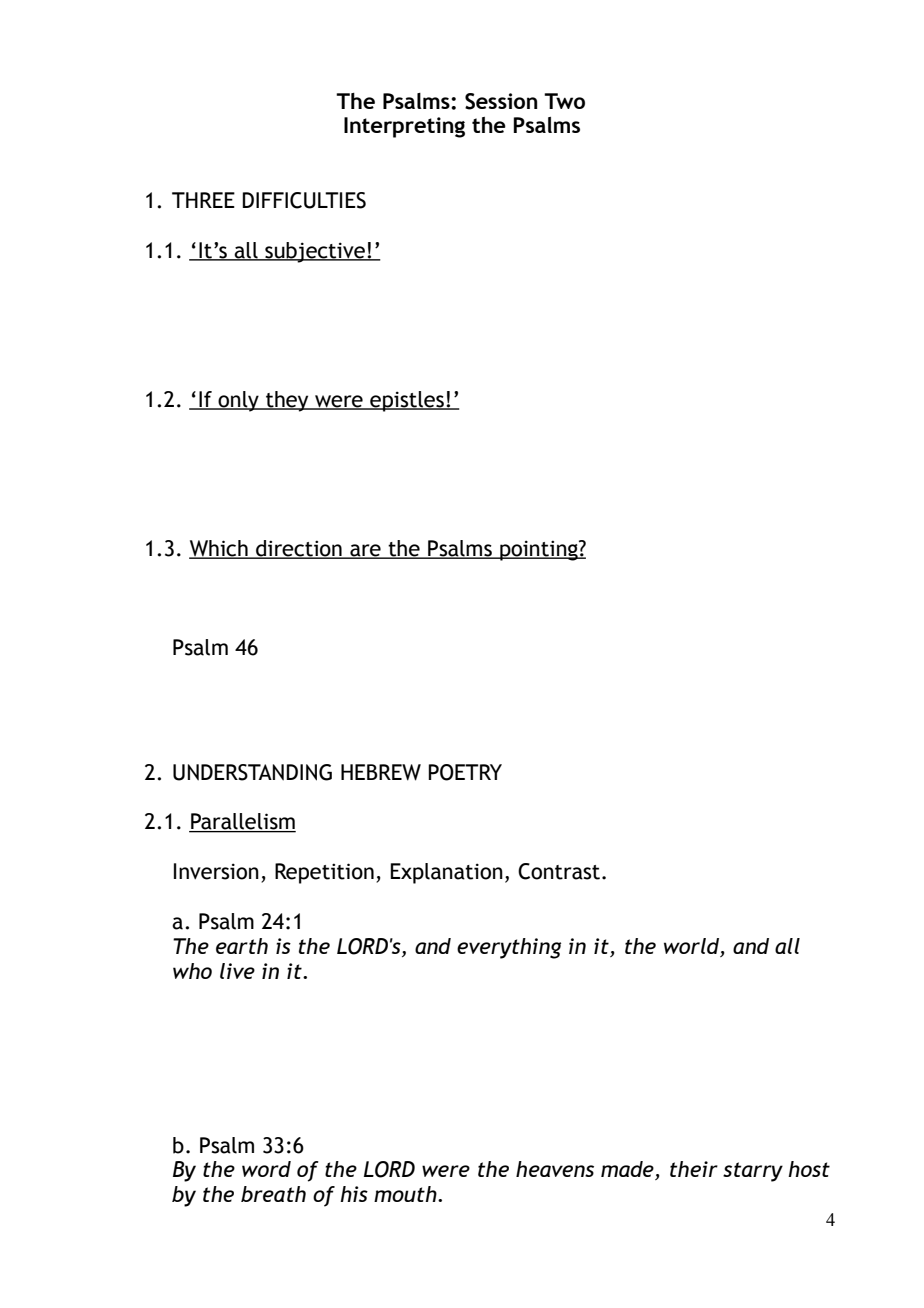 The image size is (924, 1308). I want to click on Two, so click(564, 101).
